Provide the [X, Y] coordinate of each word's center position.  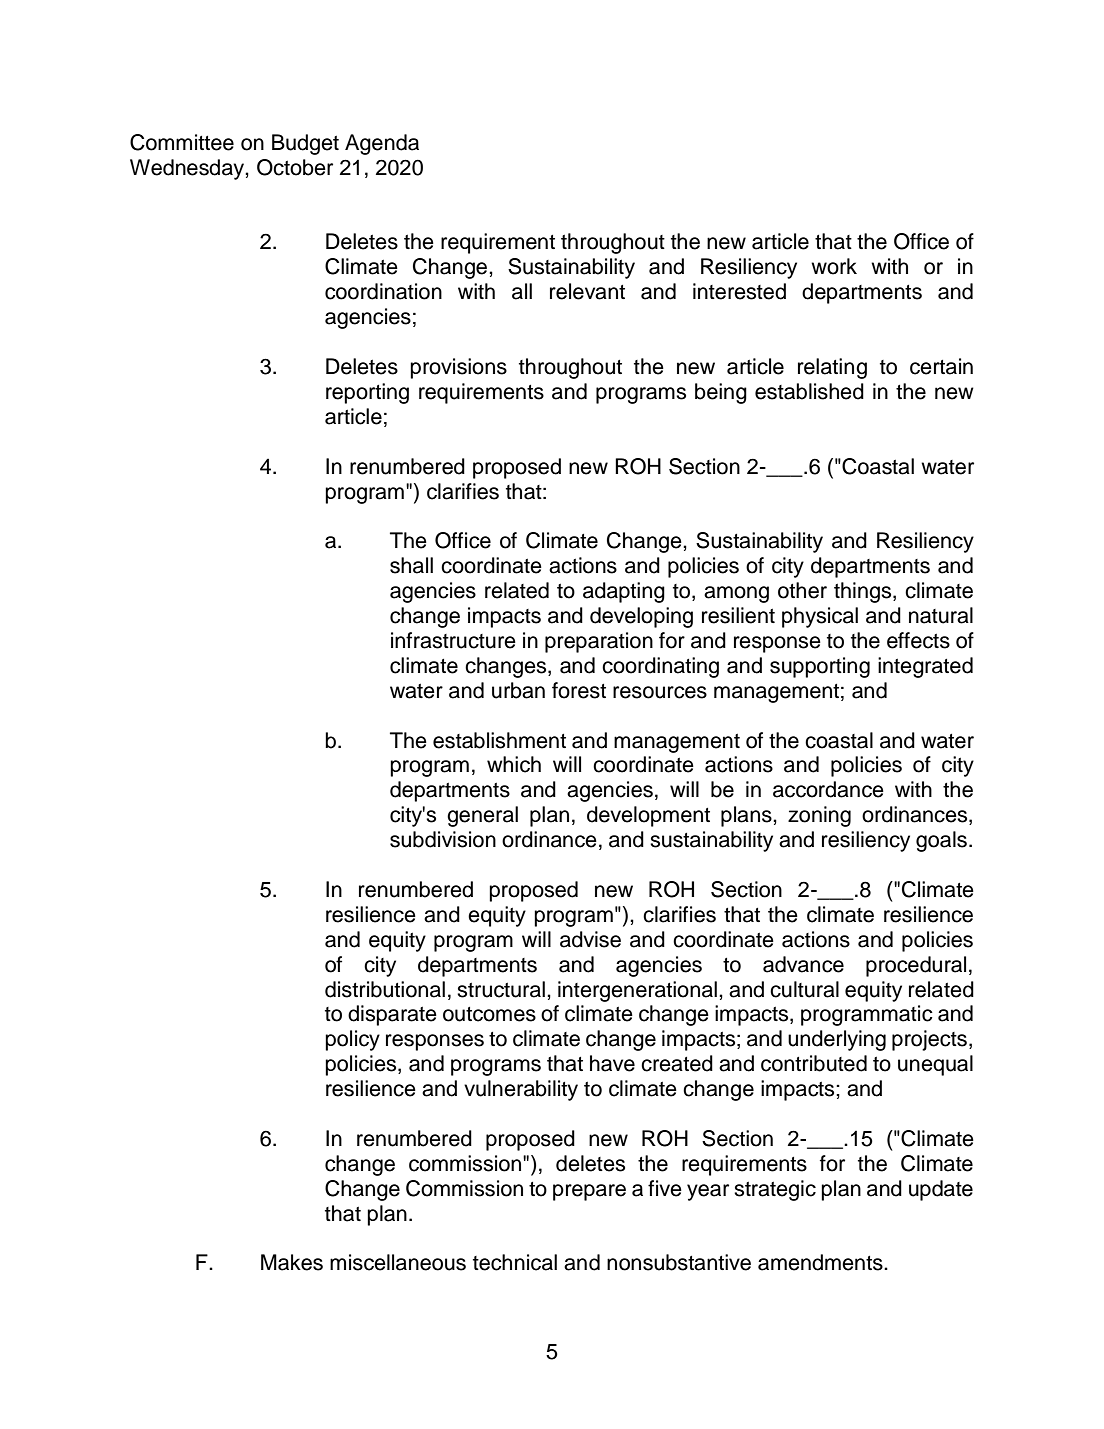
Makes [292, 1262]
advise [590, 939]
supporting [820, 667]
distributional [385, 989]
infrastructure [453, 640]
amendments [821, 1262]
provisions [458, 368]
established [809, 391]
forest [579, 690]
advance [803, 964]
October [295, 167]
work [834, 266]
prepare [589, 1192]
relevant [587, 291]
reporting [367, 393]
